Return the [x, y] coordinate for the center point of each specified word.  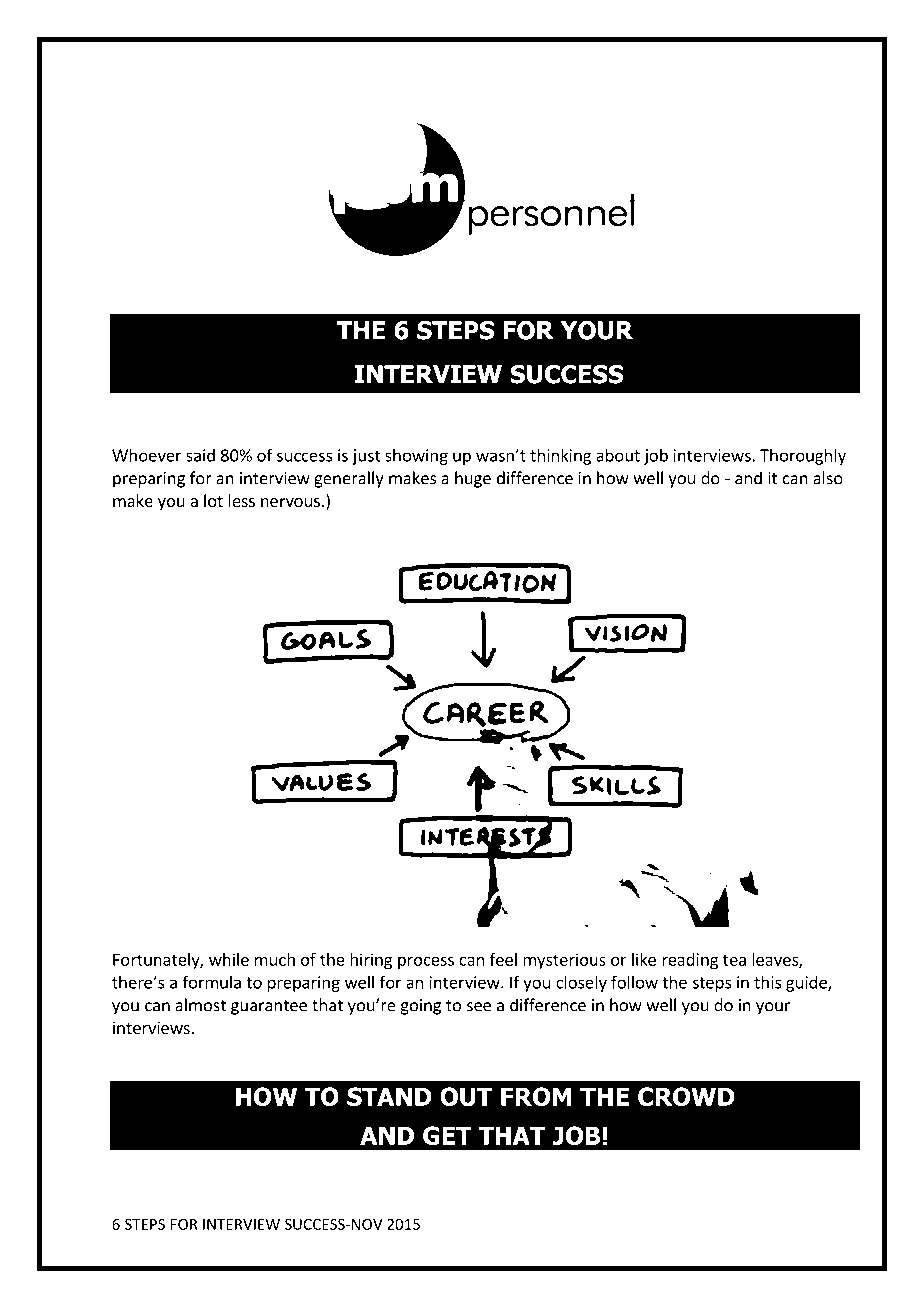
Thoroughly [803, 456]
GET [447, 1135]
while [229, 959]
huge [473, 479]
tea [734, 960]
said [200, 455]
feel [503, 959]
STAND [389, 1096]
